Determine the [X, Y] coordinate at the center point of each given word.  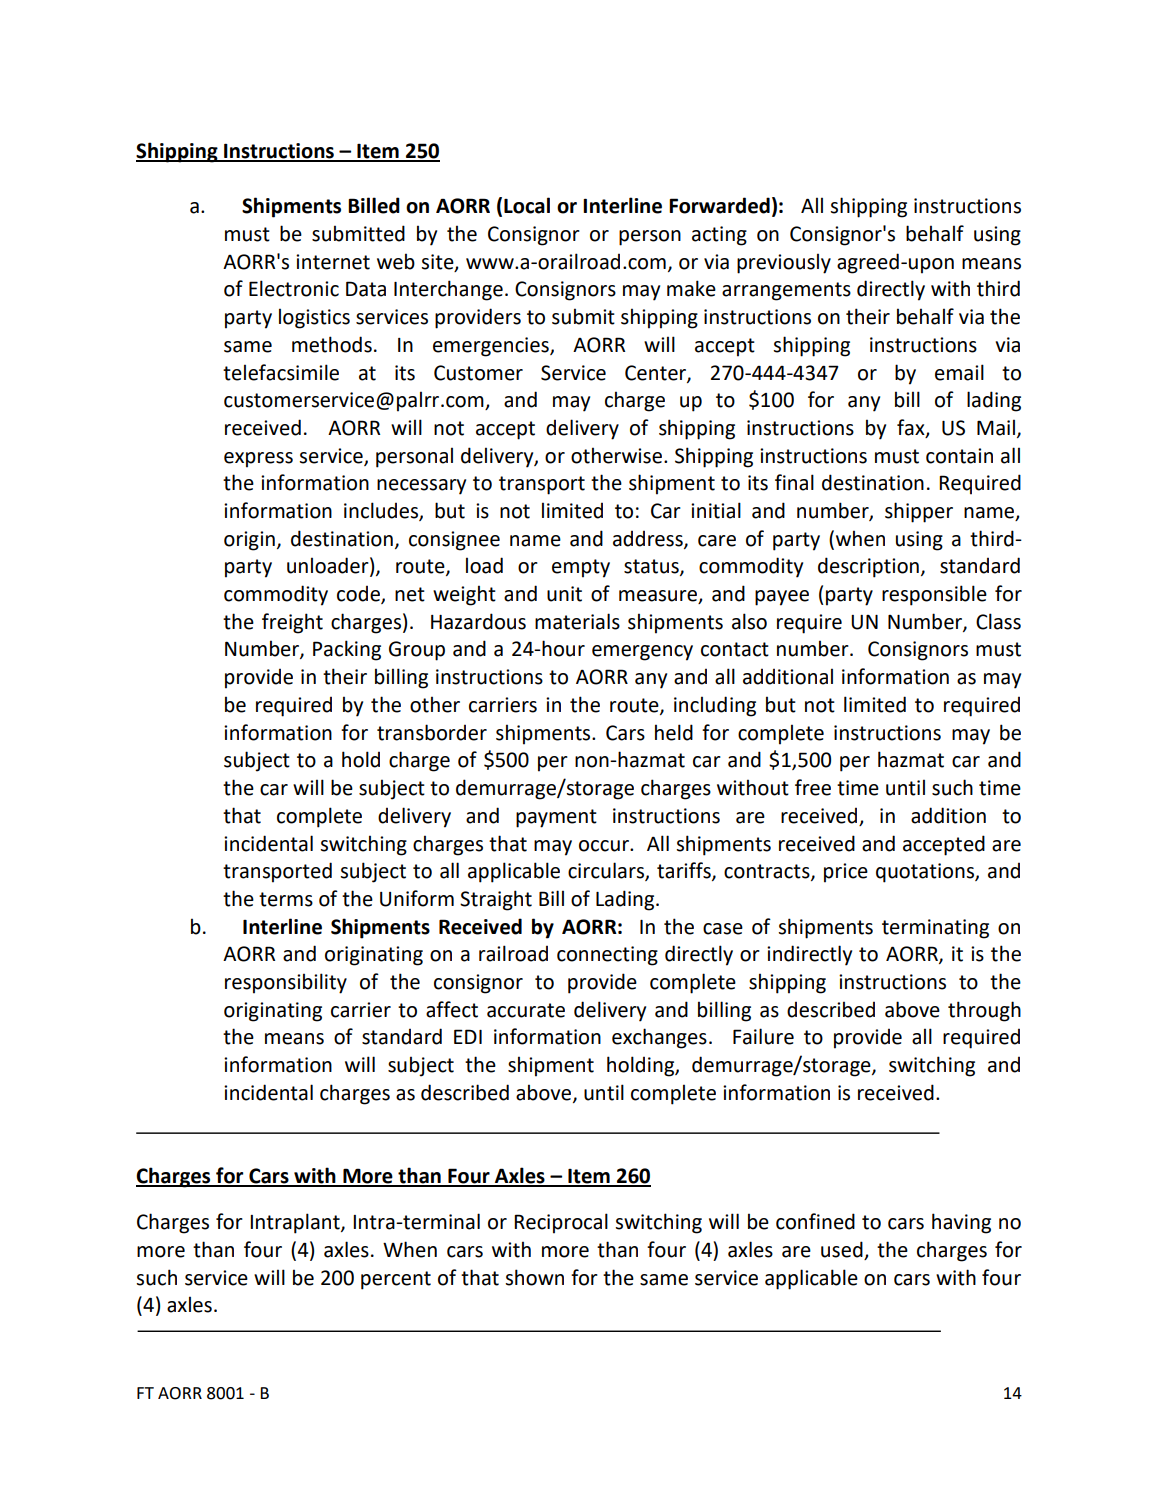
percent [396, 1280]
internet [333, 262]
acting [719, 236]
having [961, 1223]
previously [784, 263]
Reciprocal [561, 1223]
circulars [607, 871]
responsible [934, 595]
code [359, 594]
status [652, 567]
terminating [935, 929]
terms [286, 899]
